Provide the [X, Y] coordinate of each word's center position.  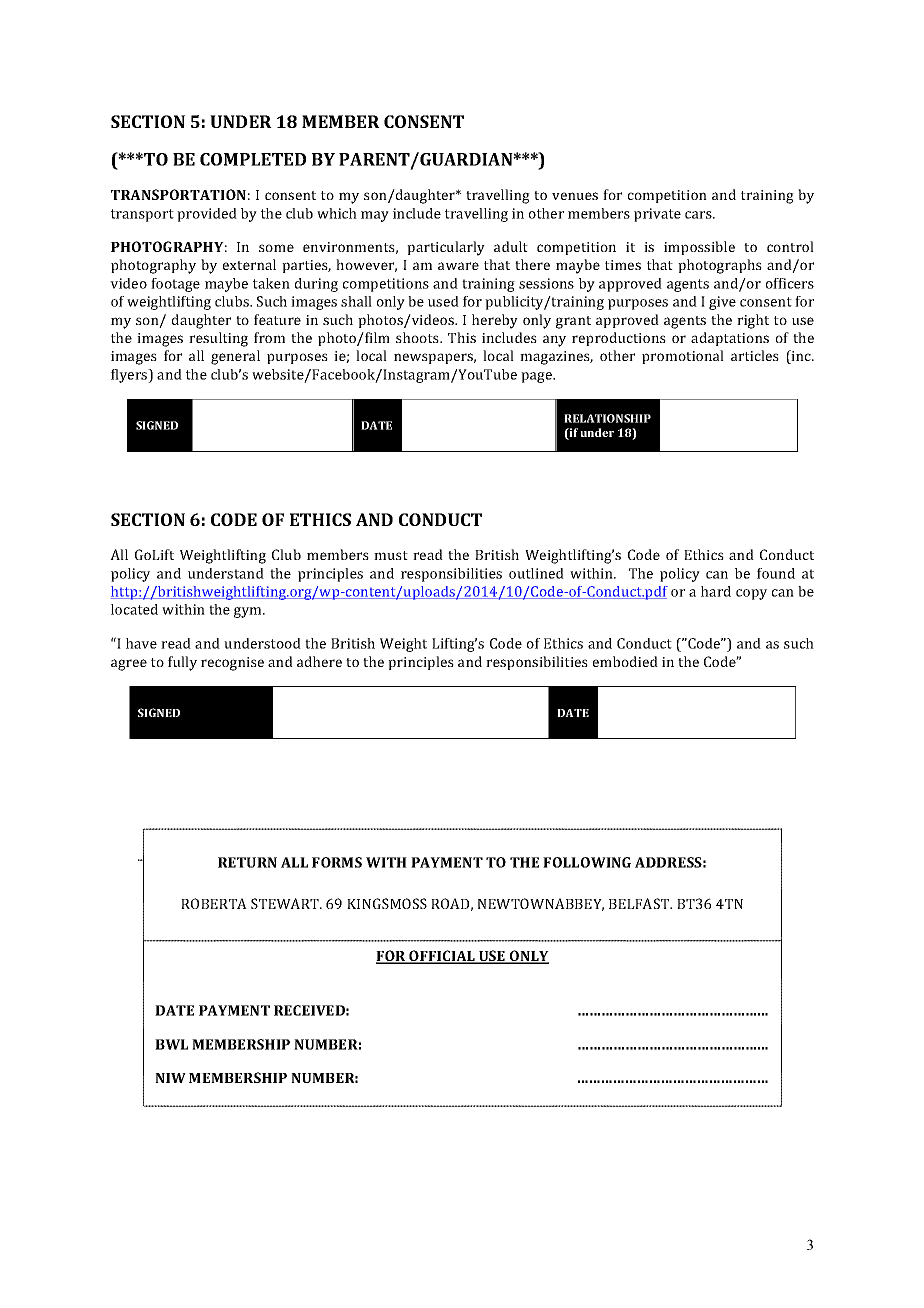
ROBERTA [214, 903]
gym [249, 612]
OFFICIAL [442, 957]
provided [207, 215]
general [235, 357]
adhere [319, 661]
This [462, 337]
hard [716, 591]
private [657, 215]
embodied [625, 661]
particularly [446, 248]
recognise [232, 664]
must [391, 555]
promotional [683, 357]
